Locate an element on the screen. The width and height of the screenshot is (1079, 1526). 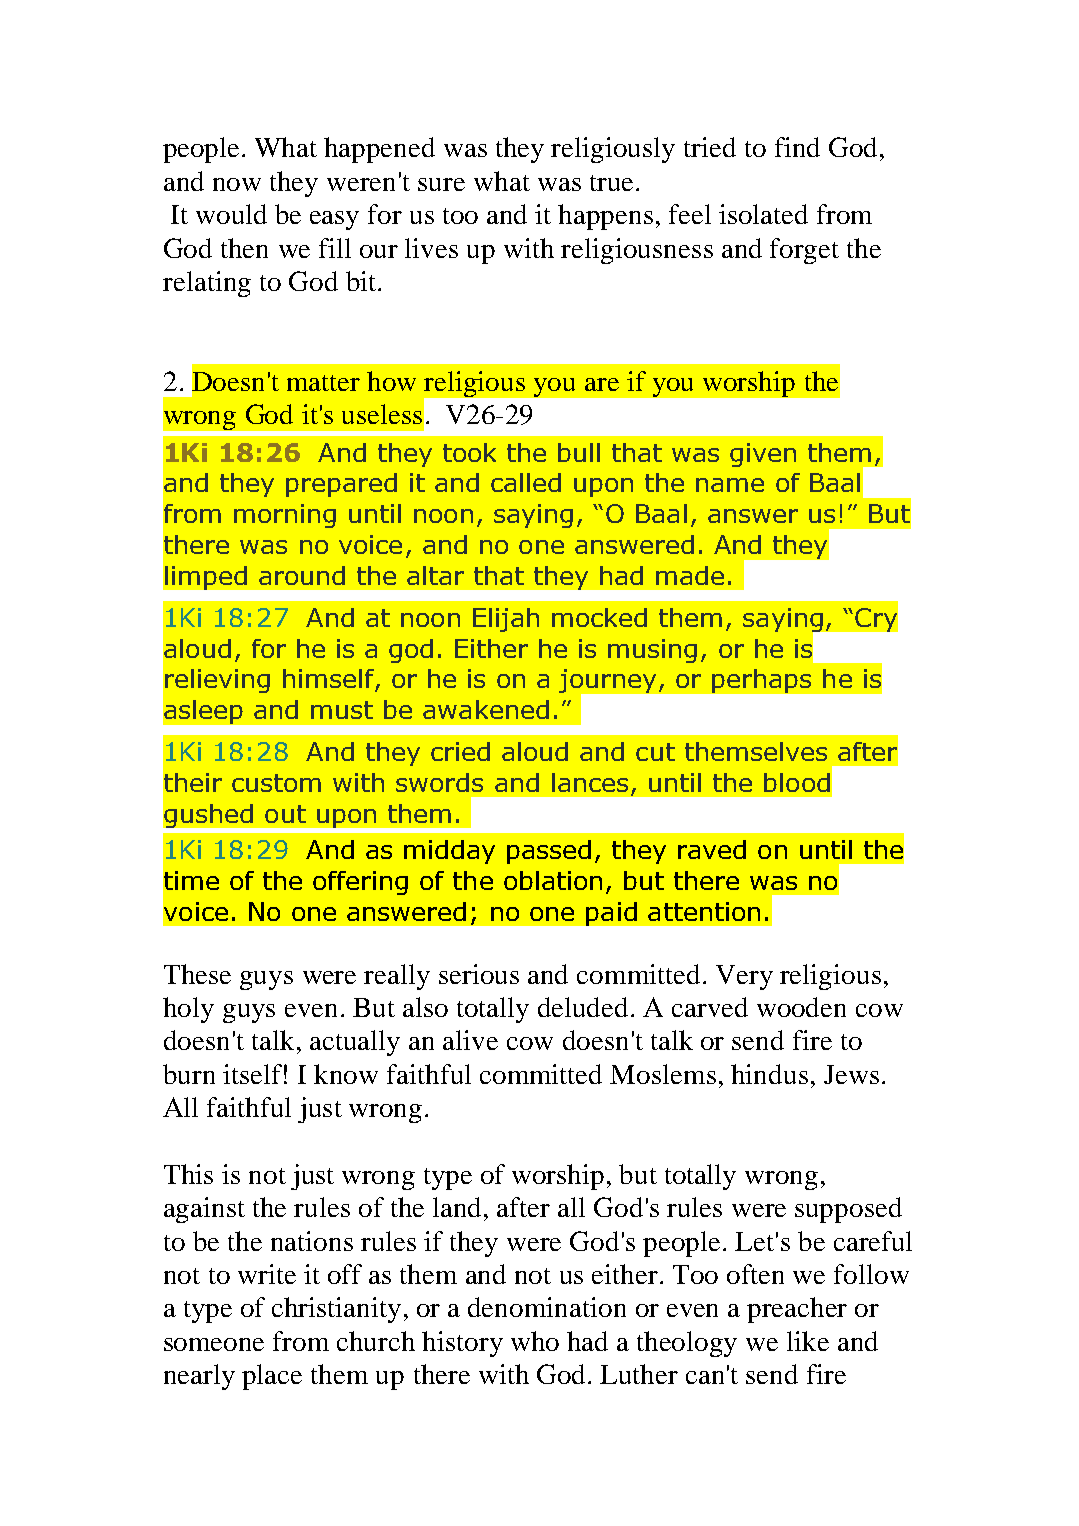
place is located at coordinates (272, 1377).
